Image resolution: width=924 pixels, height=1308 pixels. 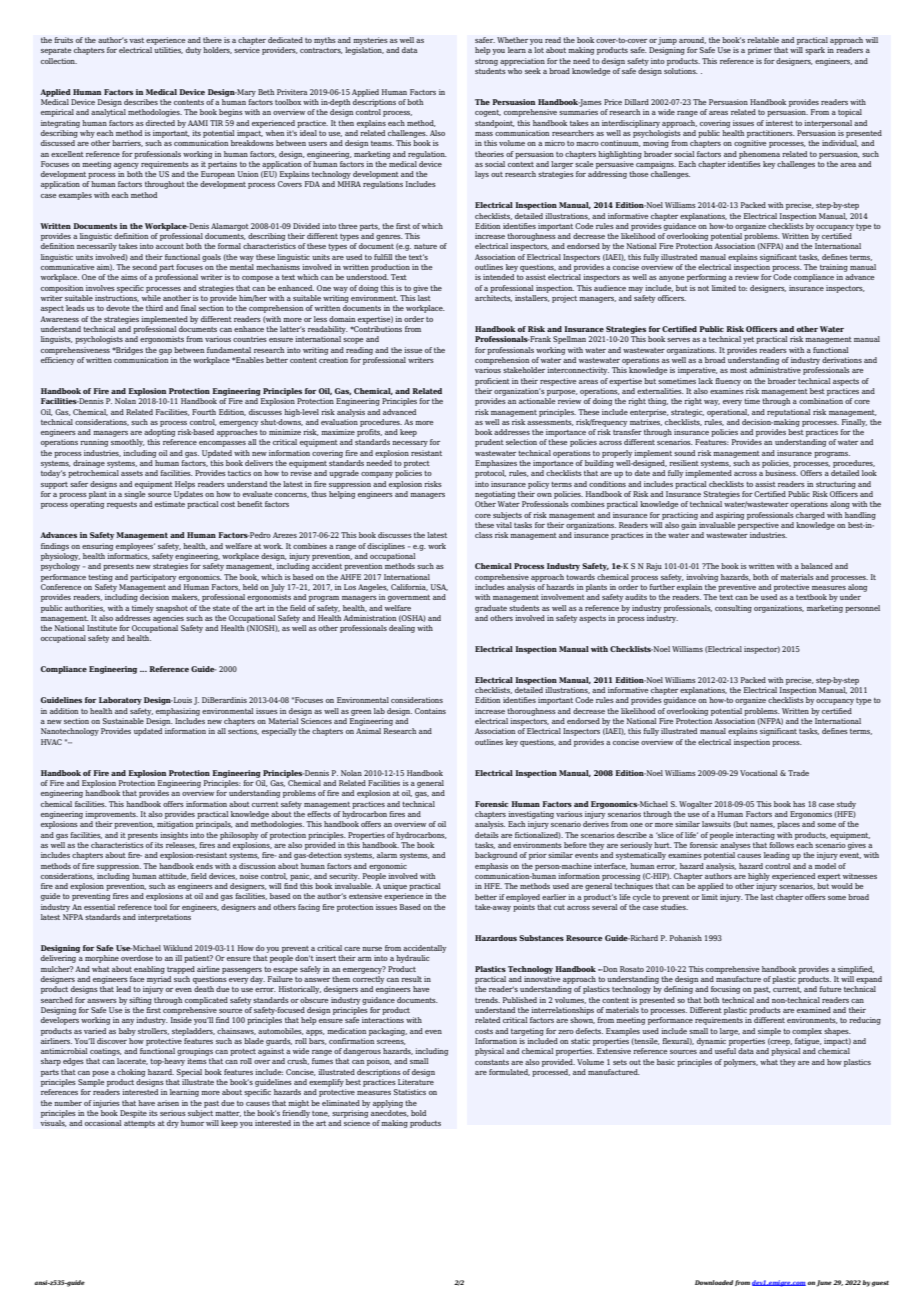 What do you see at coordinates (128, 443) in the document?
I see `smoothly` at bounding box center [128, 443].
